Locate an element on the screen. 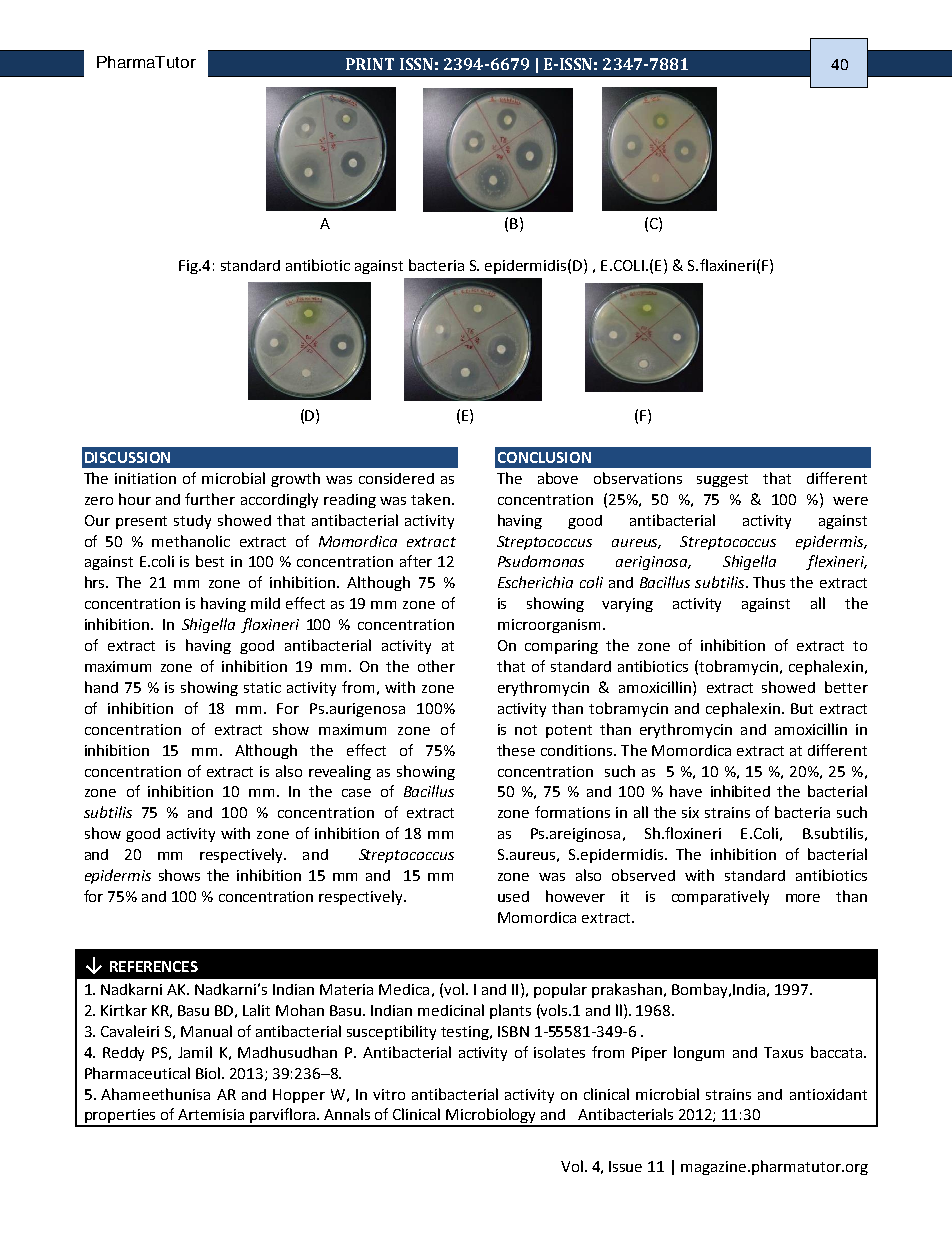 This screenshot has height=1233, width=952. considered is located at coordinates (396, 478).
